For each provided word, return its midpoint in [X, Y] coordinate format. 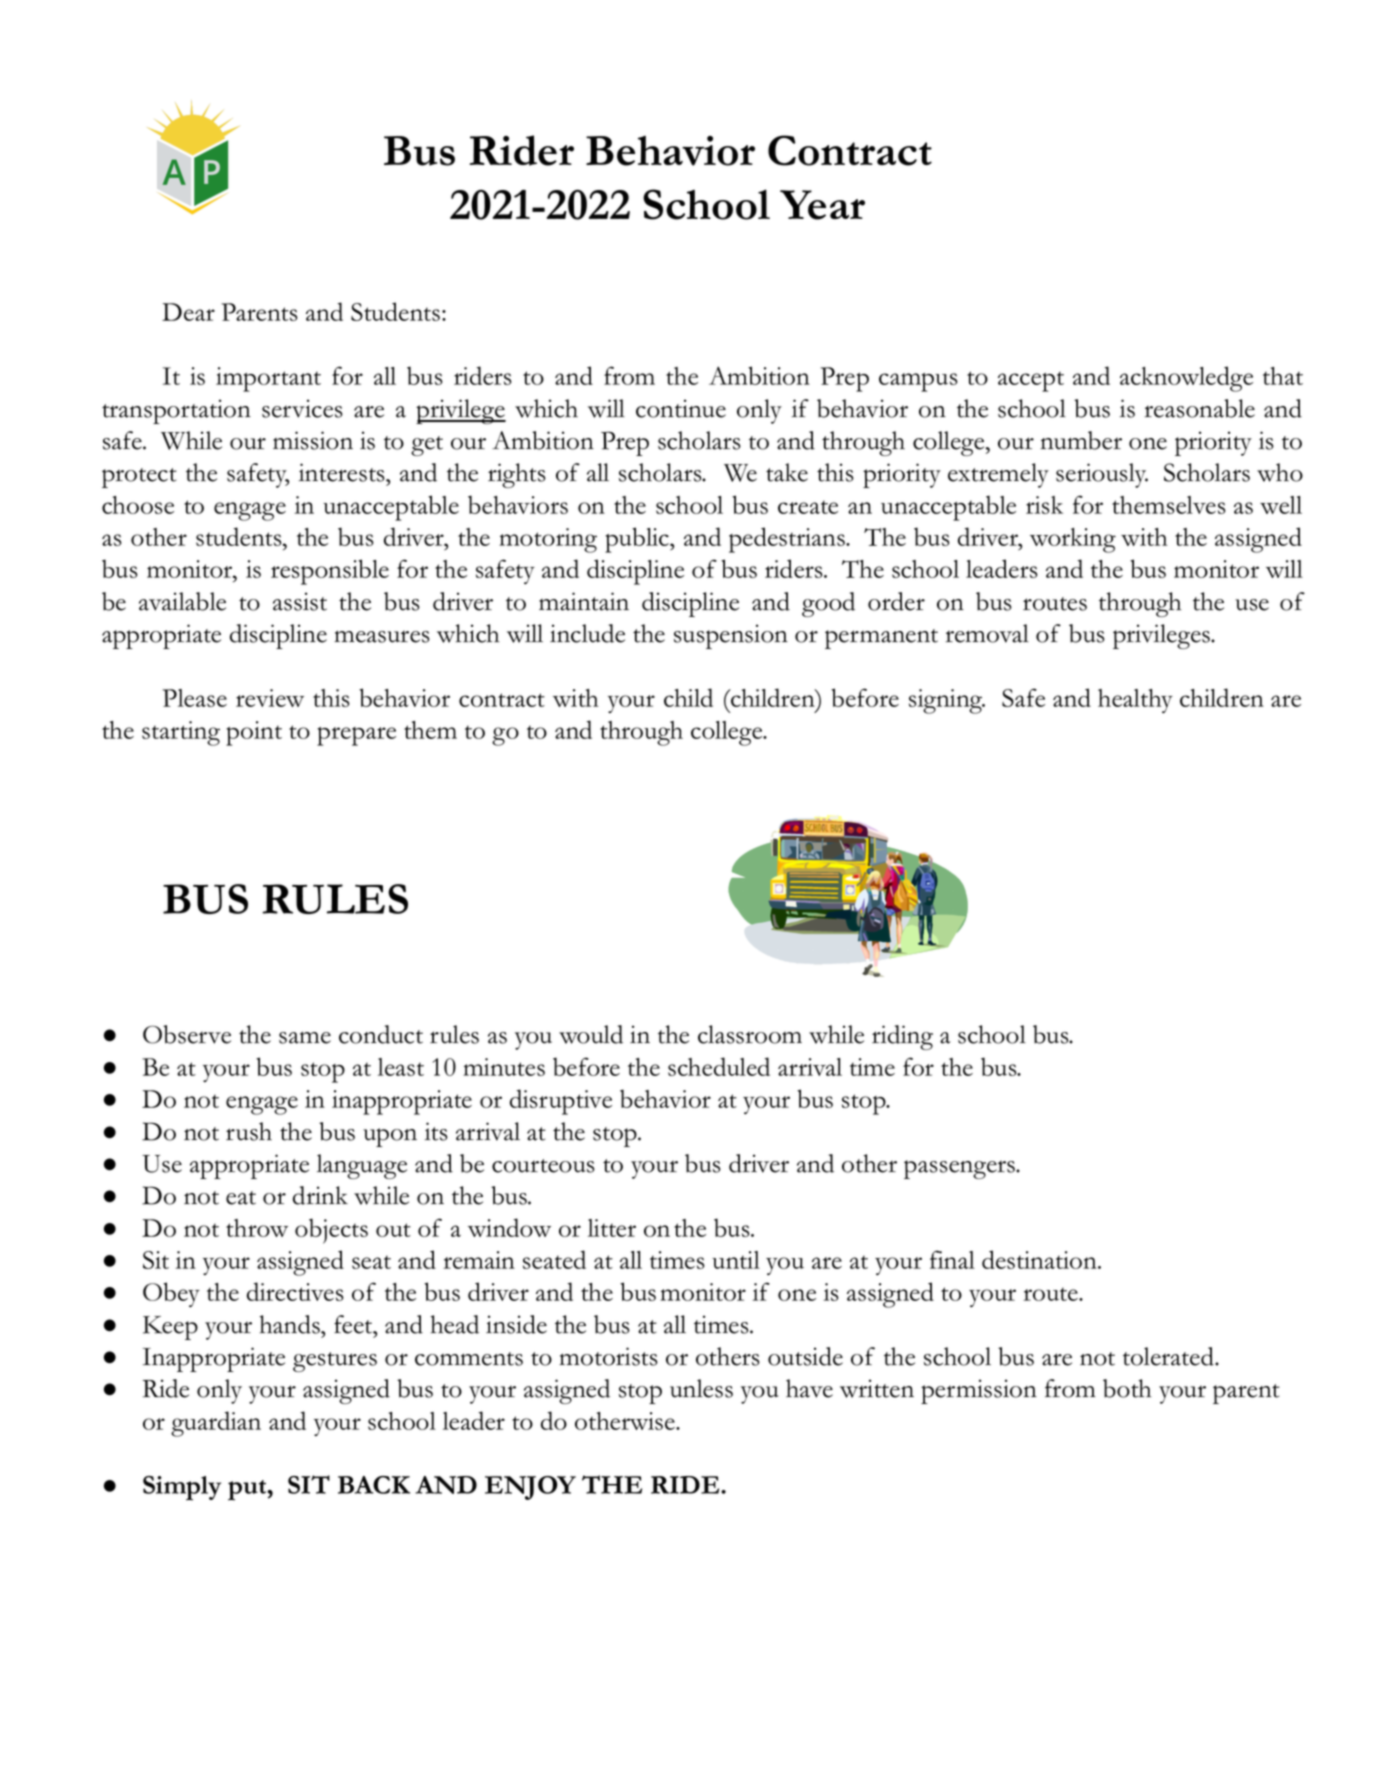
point [254, 733]
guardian [216, 1424]
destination [1040, 1259]
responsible [330, 572]
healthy [1135, 701]
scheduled [719, 1066]
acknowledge [1186, 379]
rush [249, 1131]
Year [822, 205]
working [1073, 540]
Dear [188, 312]
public [638, 540]
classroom [750, 1034]
